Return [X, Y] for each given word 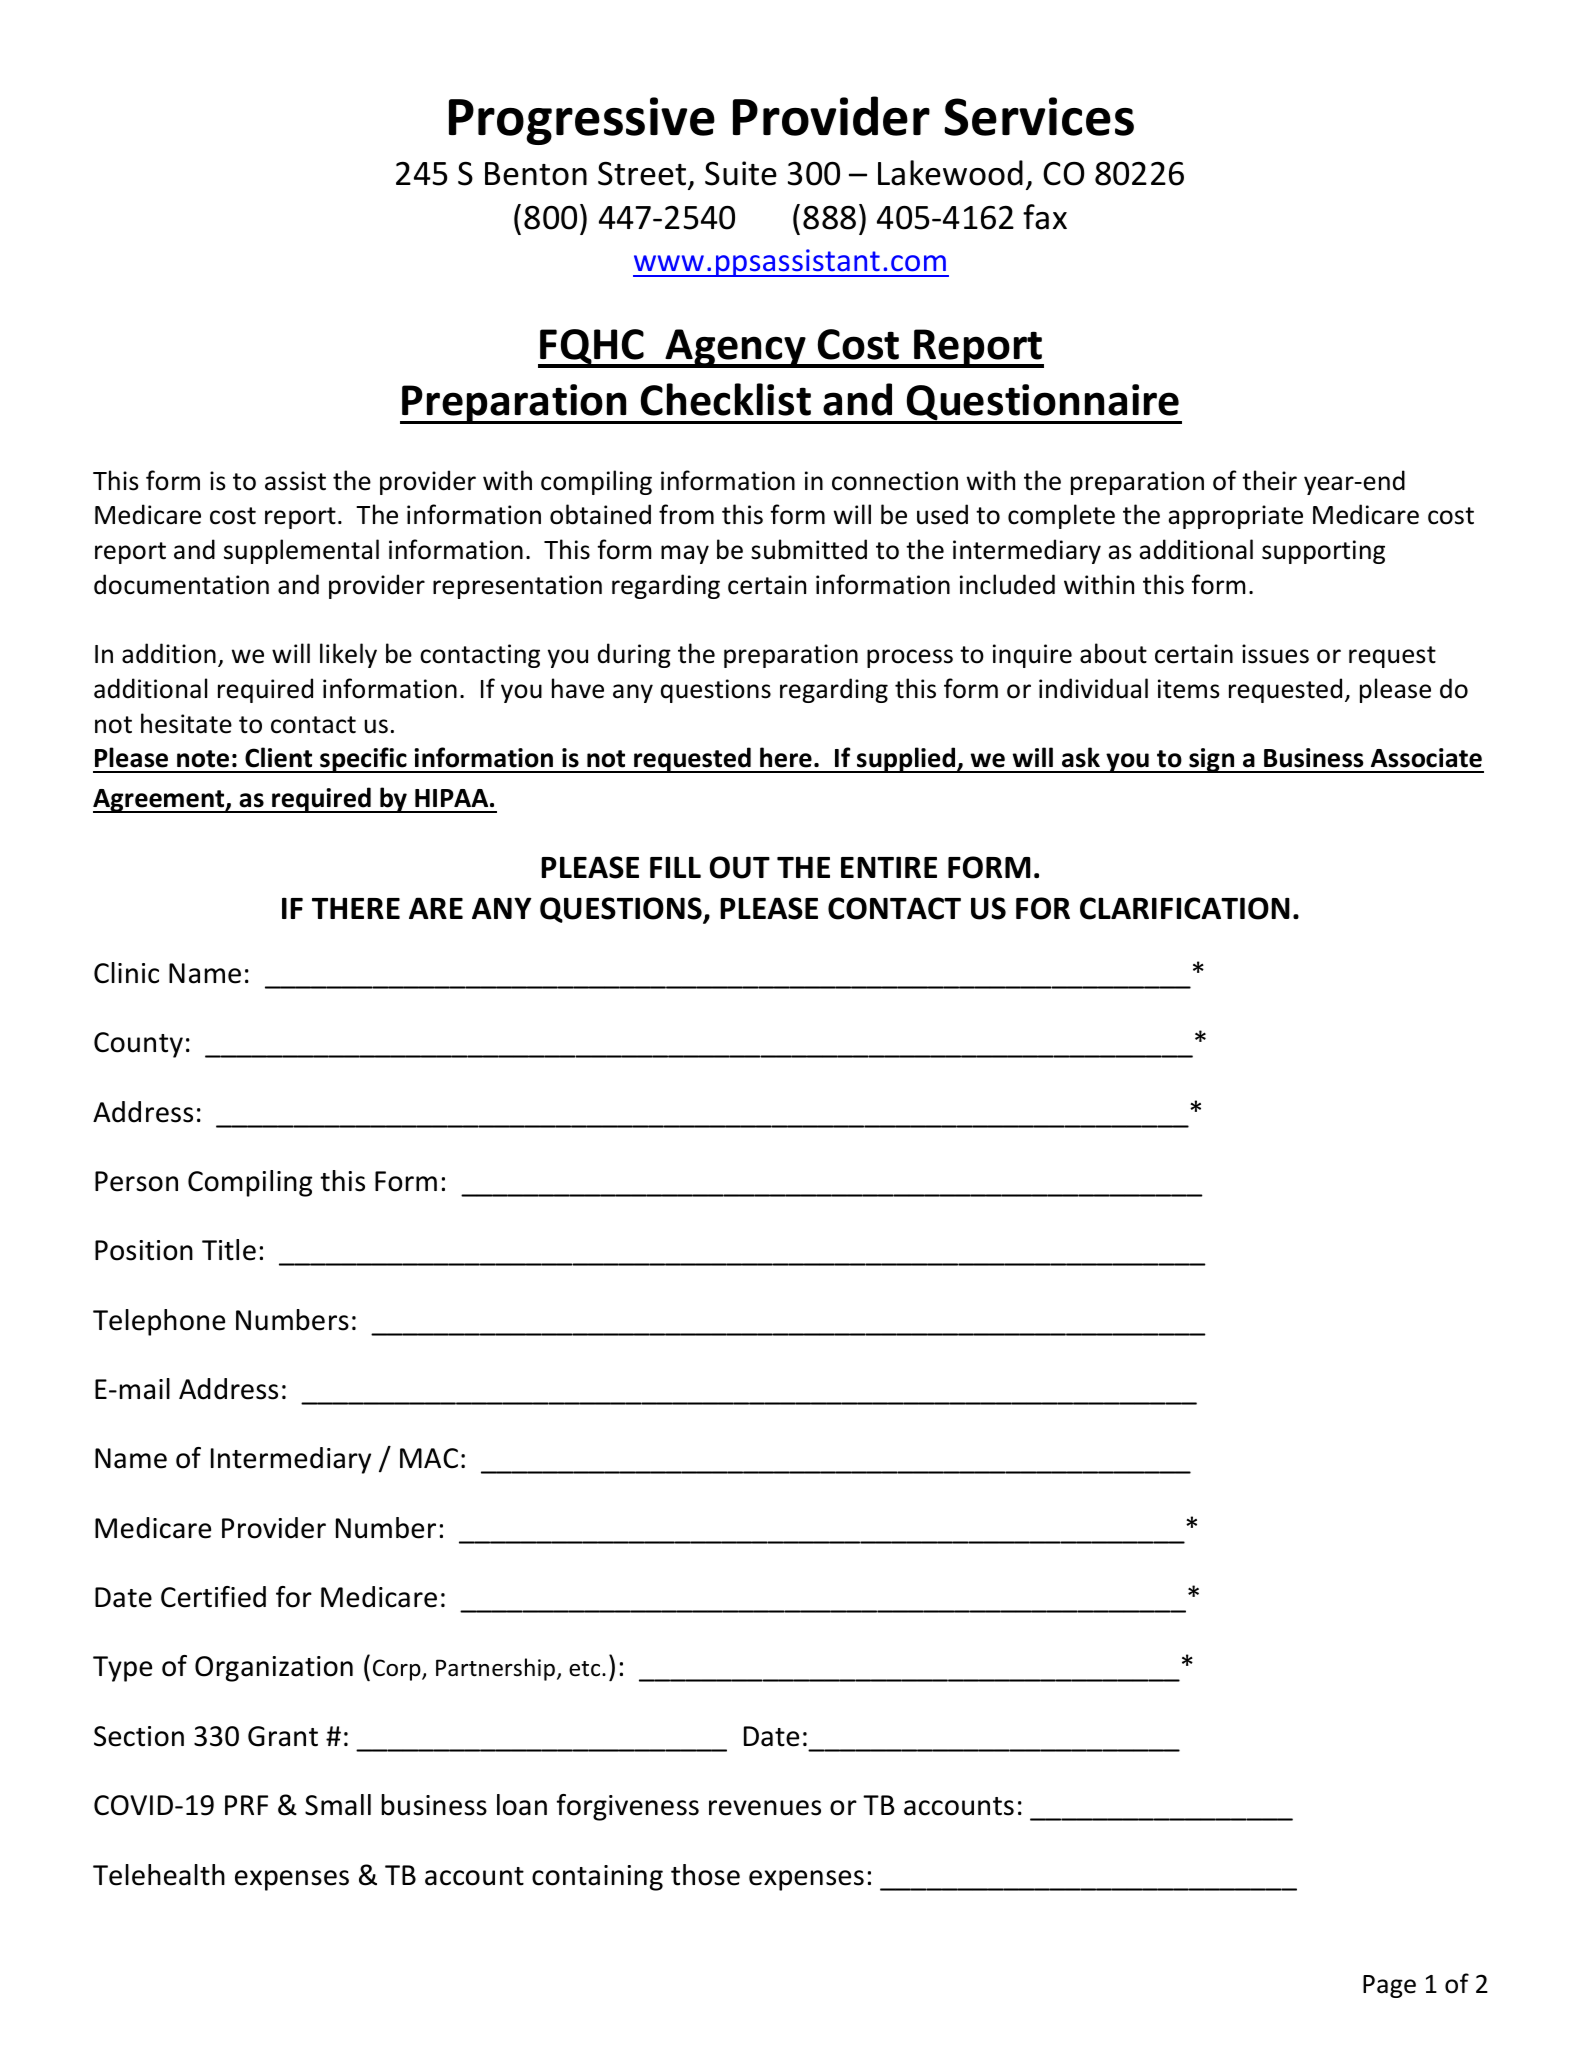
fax [1045, 217]
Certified [213, 1597]
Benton [536, 174]
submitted [809, 549]
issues [1275, 654]
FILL [675, 867]
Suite [741, 173]
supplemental [301, 551]
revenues [765, 1808]
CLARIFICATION [1185, 908]
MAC [429, 1458]
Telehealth [159, 1875]
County [138, 1045]
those [705, 1875]
